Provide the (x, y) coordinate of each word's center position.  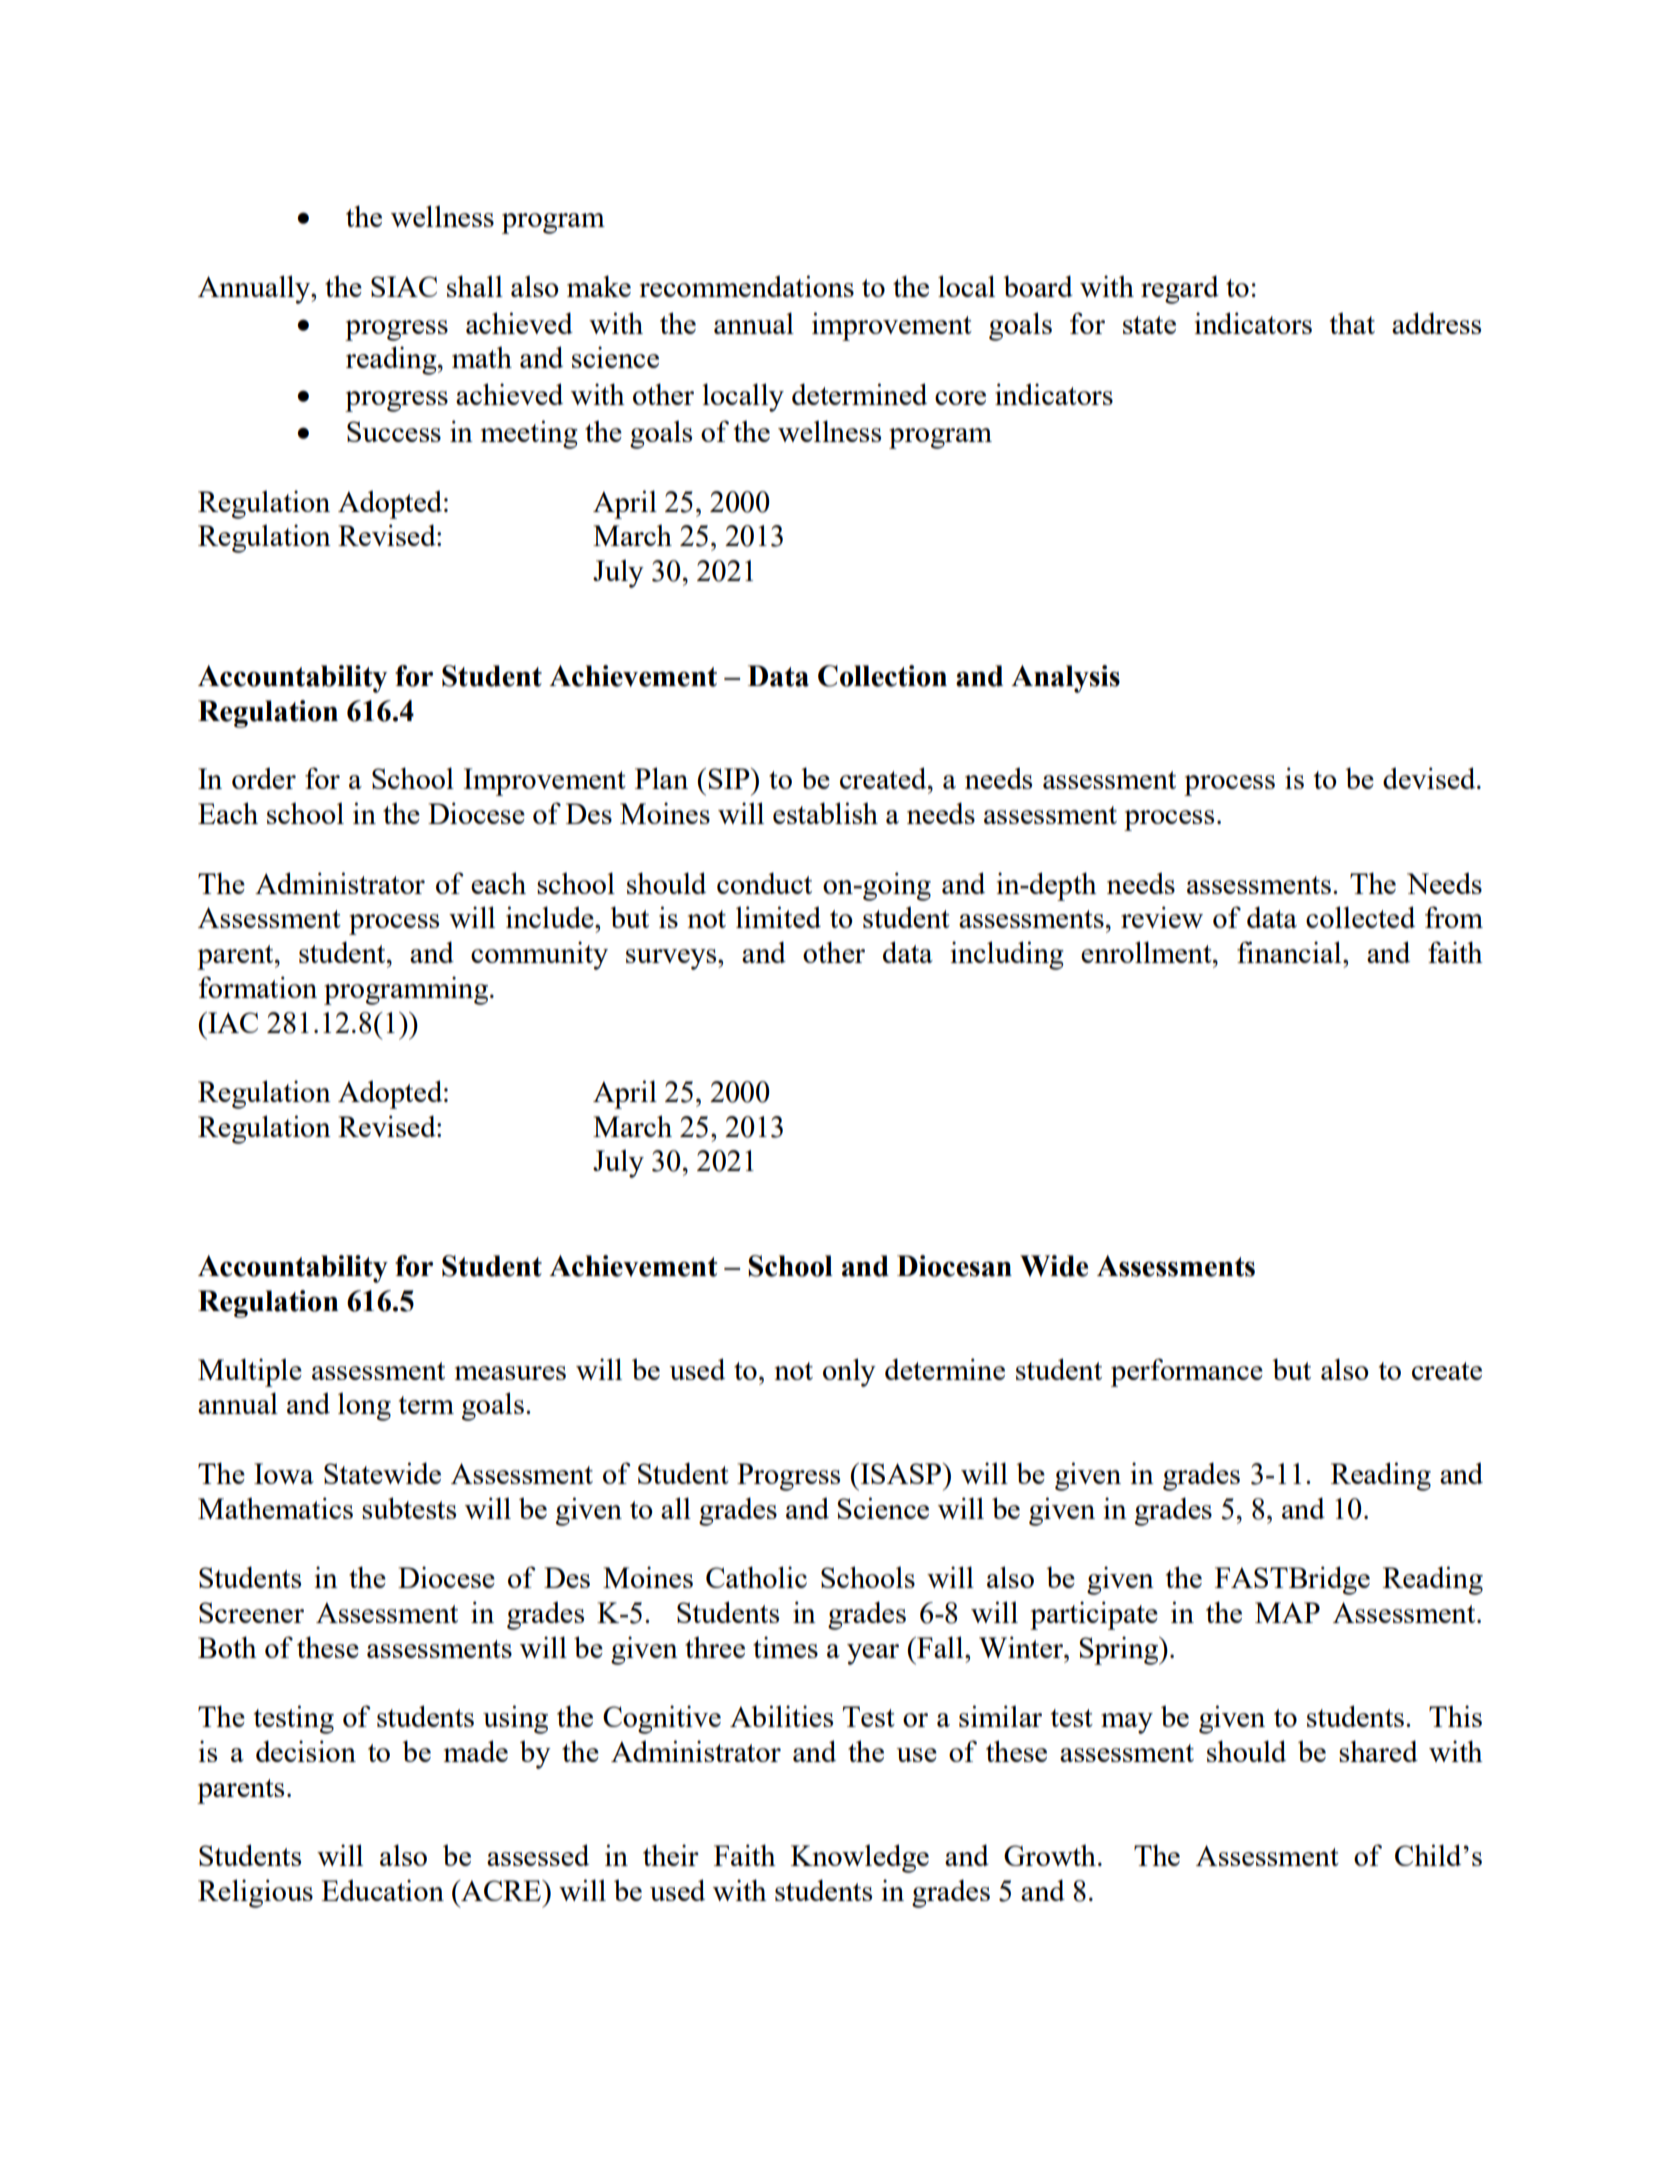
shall (475, 286)
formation (258, 987)
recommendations (746, 286)
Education (382, 1890)
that (1352, 323)
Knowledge (860, 1858)
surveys (672, 959)
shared (1378, 1751)
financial (1290, 952)
